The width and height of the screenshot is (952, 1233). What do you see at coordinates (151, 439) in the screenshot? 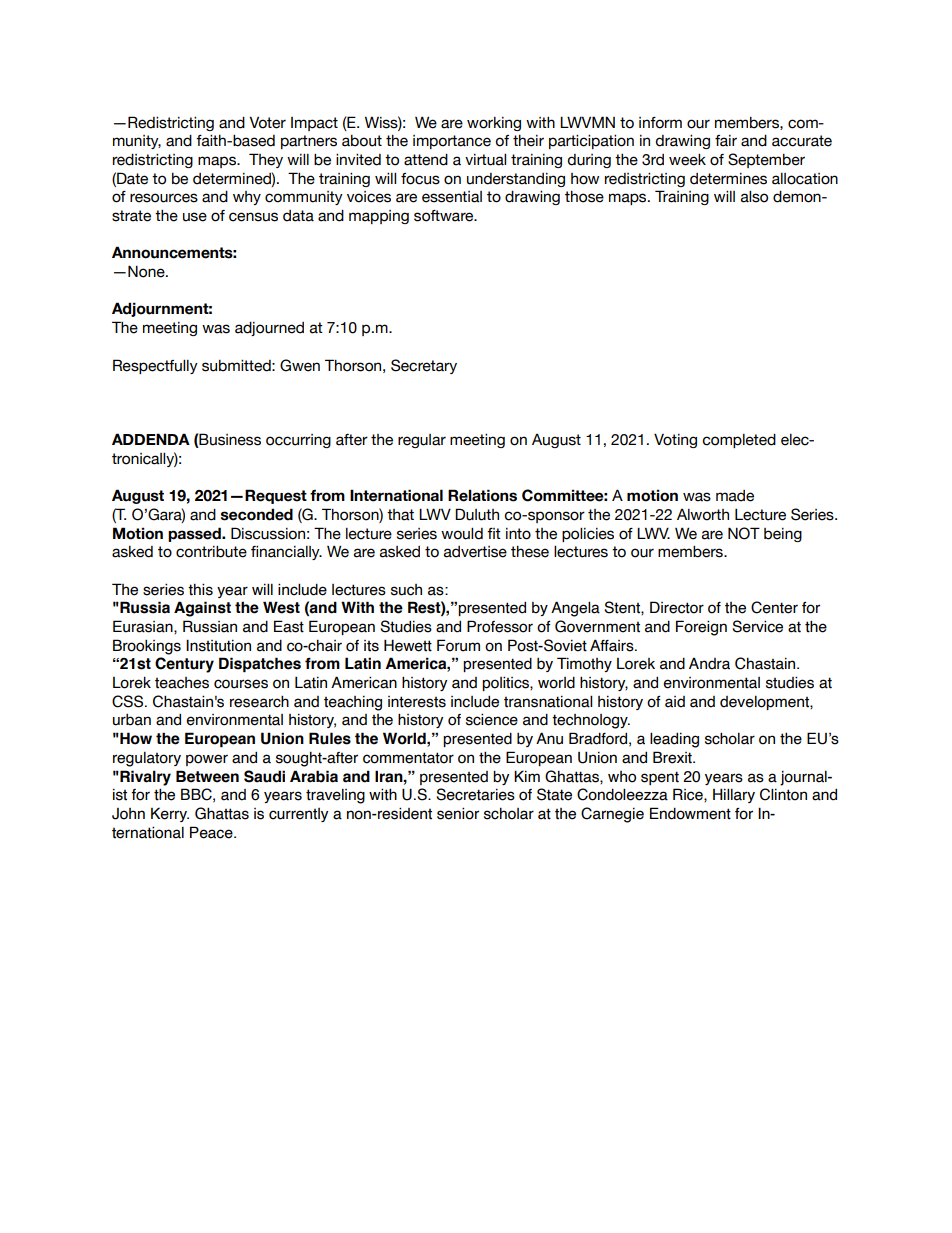
I see `ADDENDA` at bounding box center [151, 439].
